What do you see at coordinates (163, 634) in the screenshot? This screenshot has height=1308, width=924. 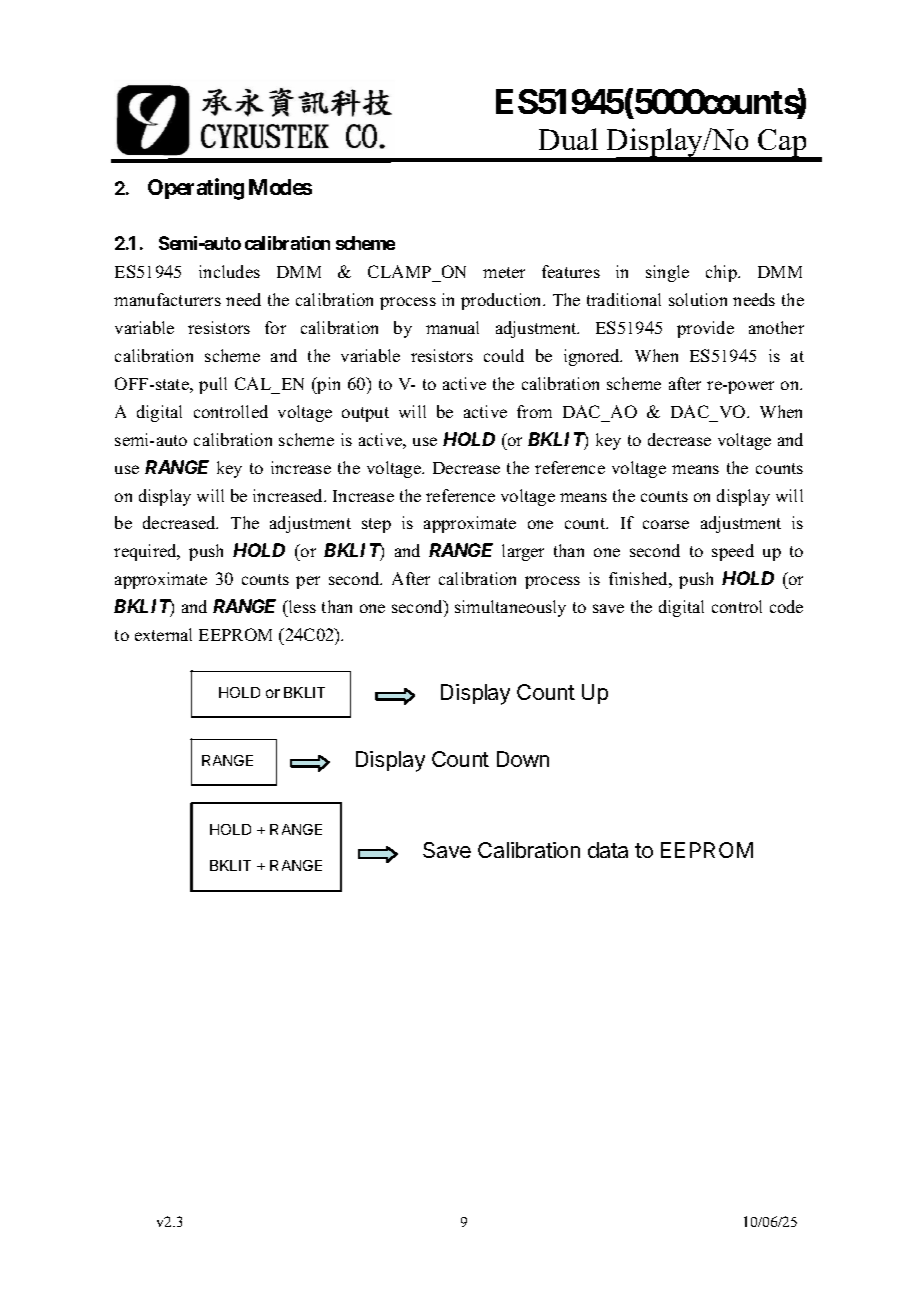 I see `external` at bounding box center [163, 634].
